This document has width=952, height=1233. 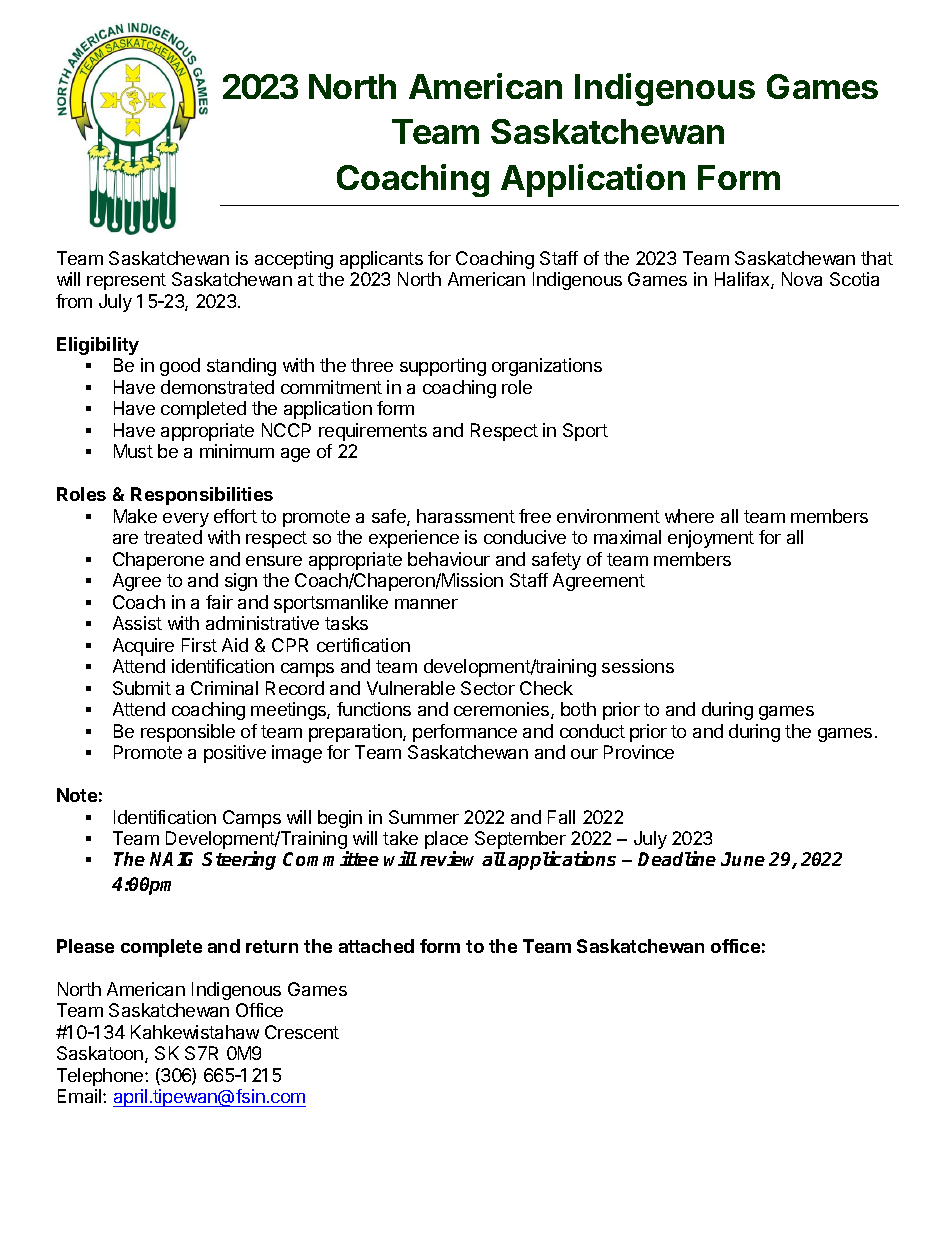 I want to click on Note, so click(x=77, y=795).
